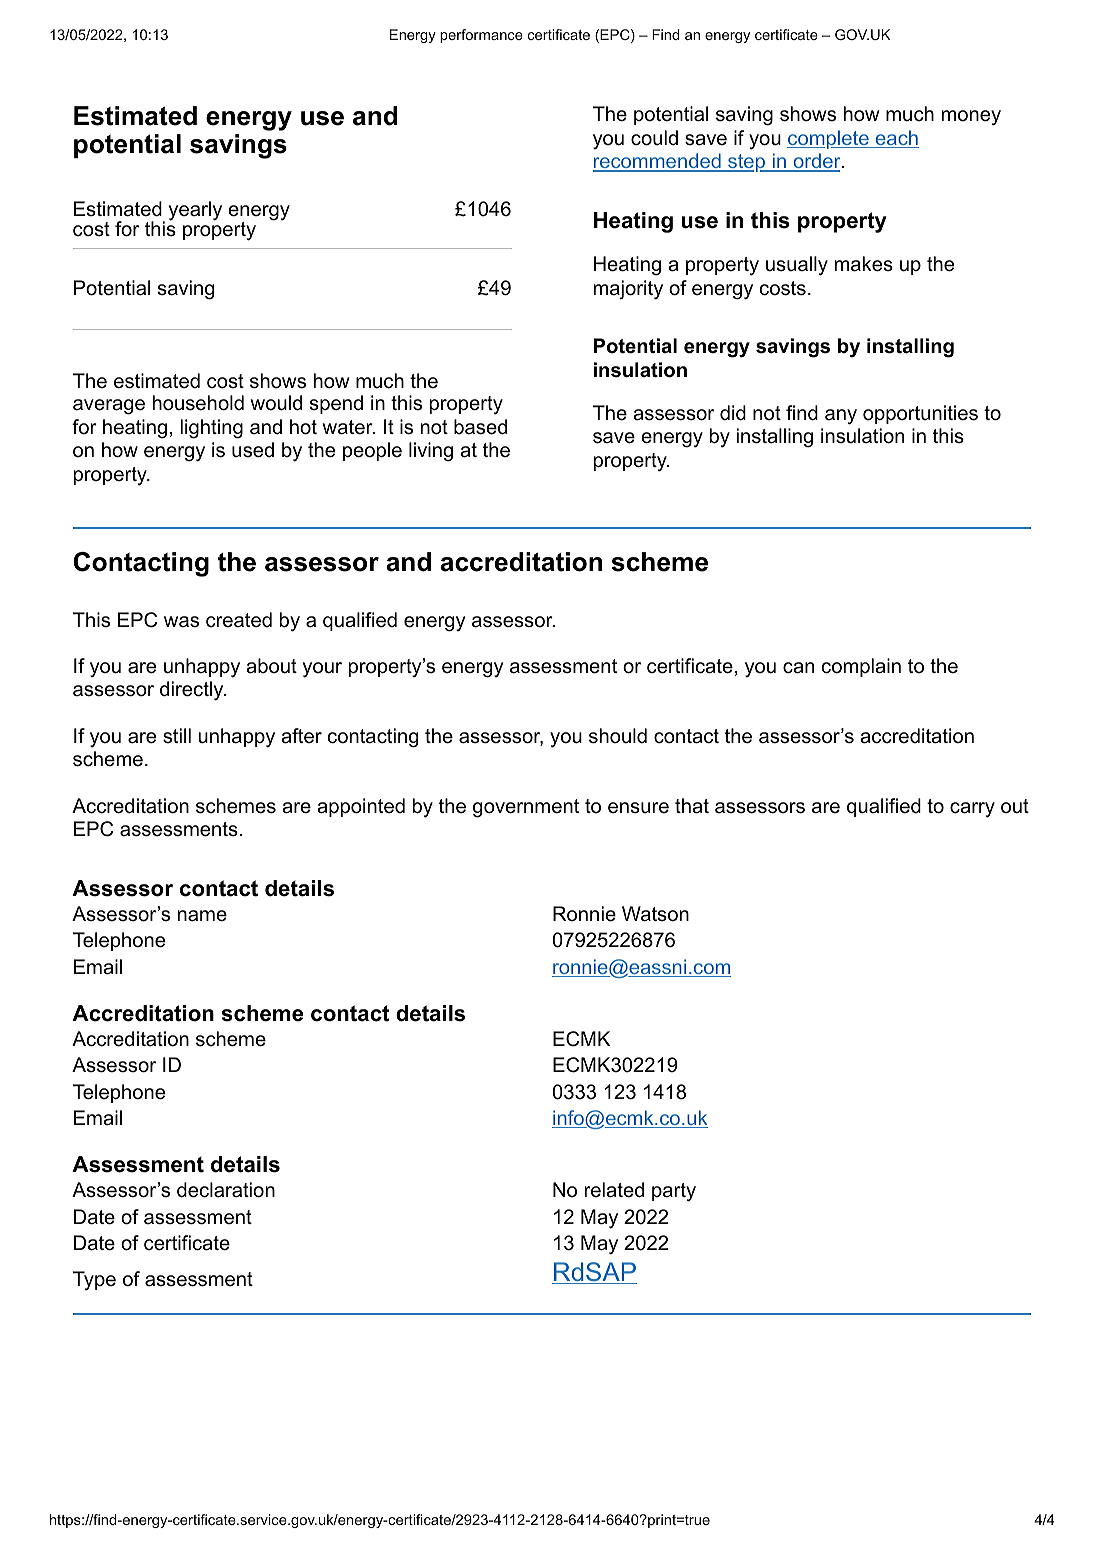  What do you see at coordinates (480, 427) in the screenshot?
I see `based` at bounding box center [480, 427].
